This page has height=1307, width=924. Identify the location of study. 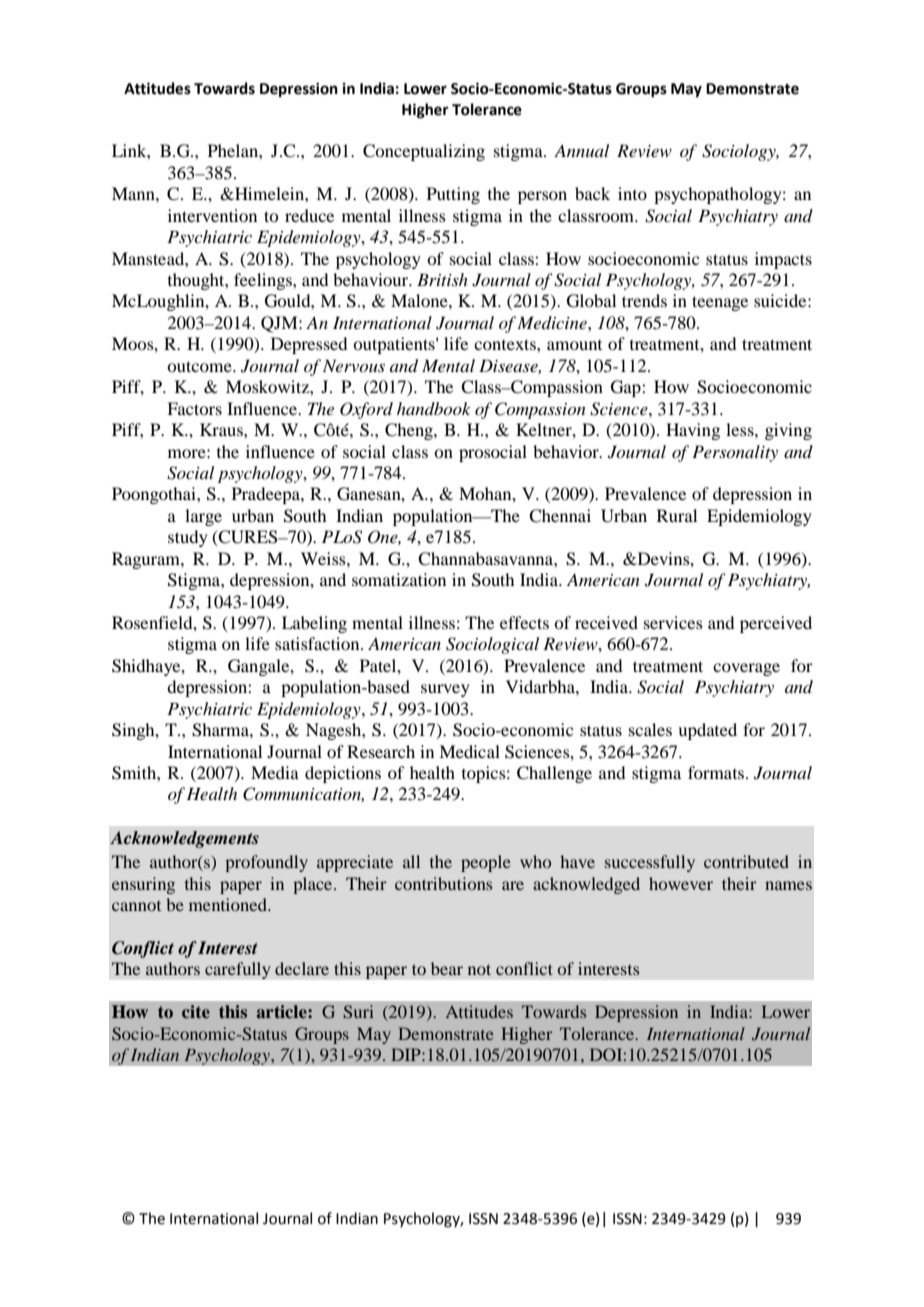
(188, 538).
